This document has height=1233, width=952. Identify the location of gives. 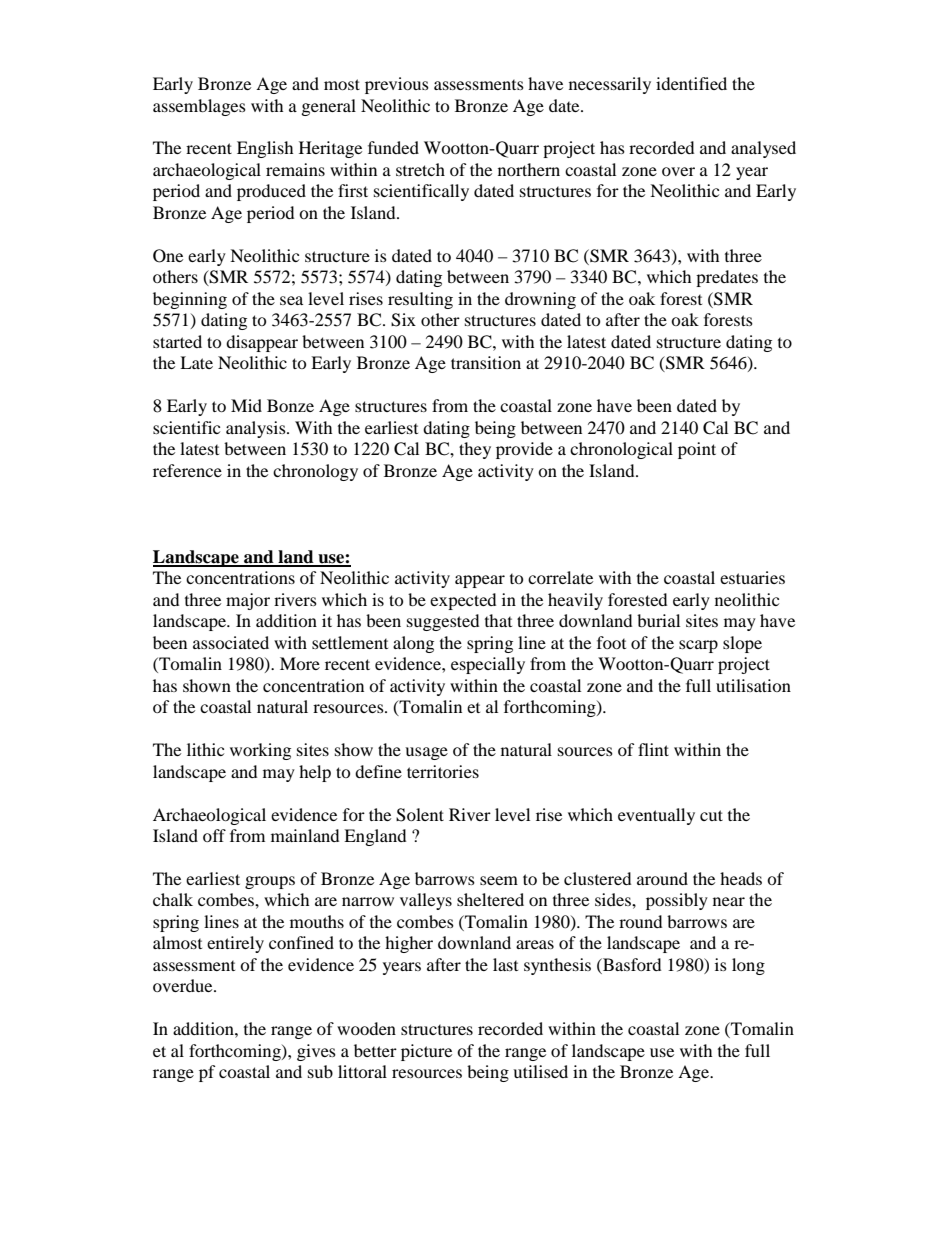
(316, 1052).
